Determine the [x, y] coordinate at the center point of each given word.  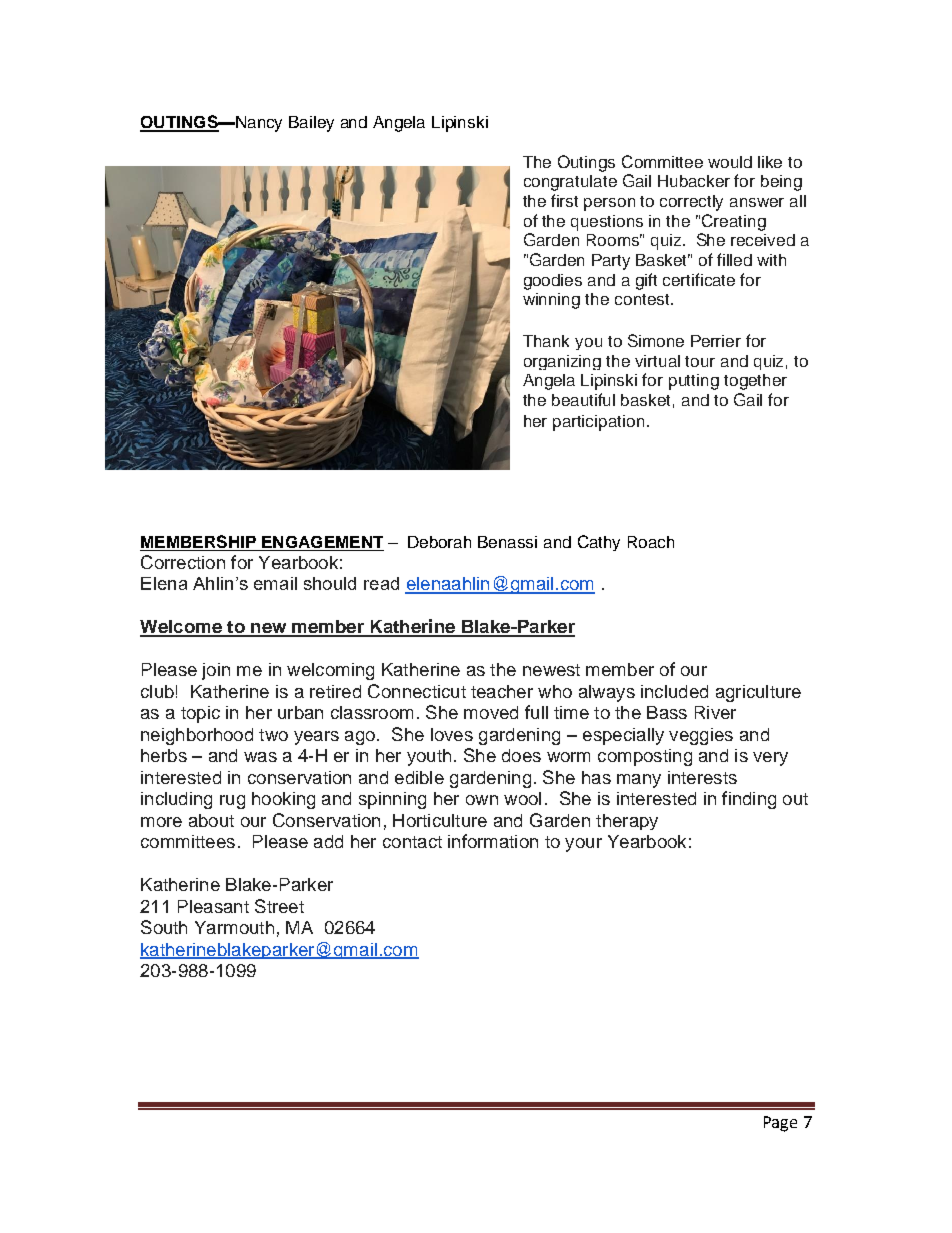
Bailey [311, 124]
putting [694, 382]
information [493, 841]
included [674, 691]
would [730, 162]
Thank [546, 341]
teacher [502, 691]
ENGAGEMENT [322, 543]
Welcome [182, 628]
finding [749, 800]
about [211, 820]
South [164, 927]
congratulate [570, 183]
